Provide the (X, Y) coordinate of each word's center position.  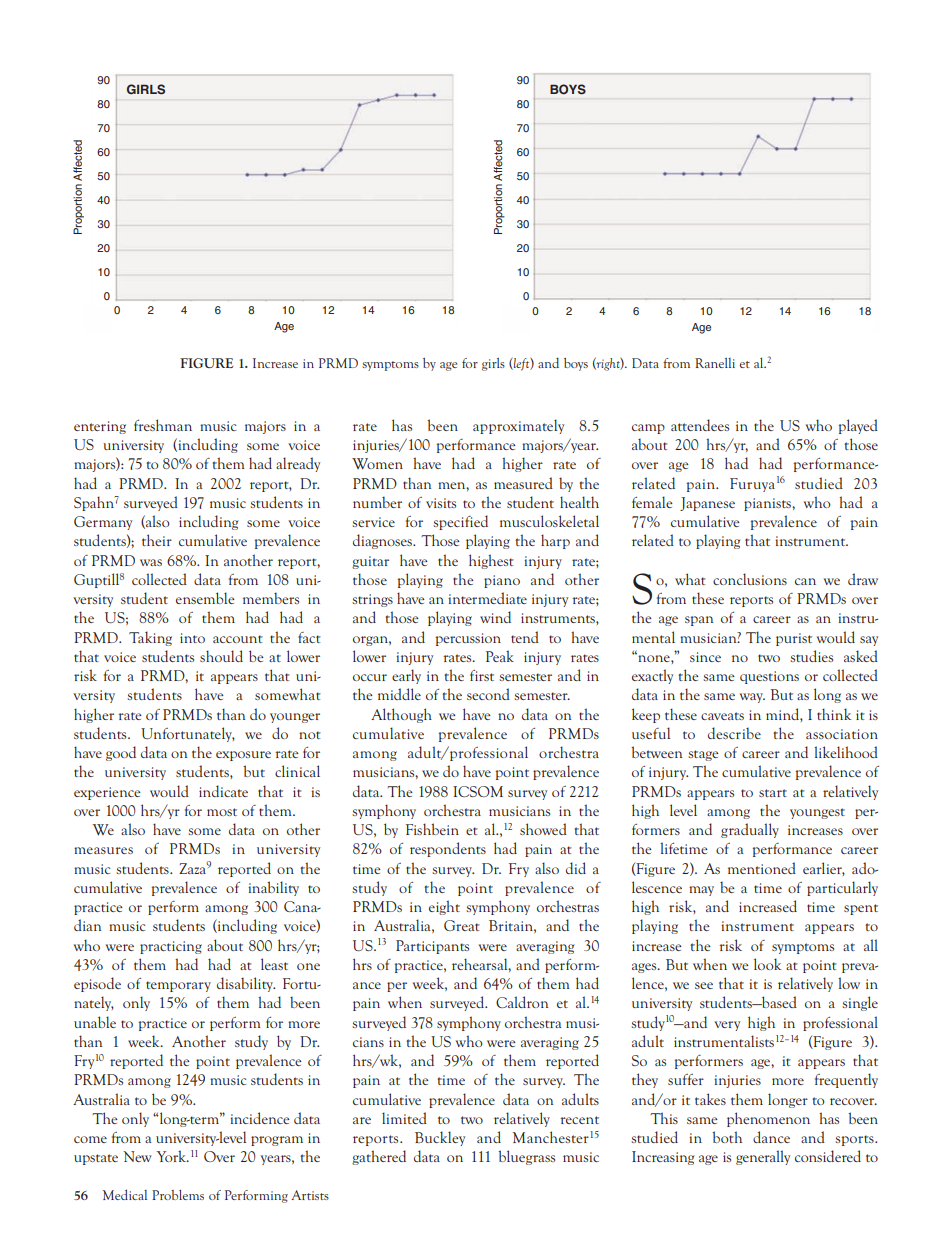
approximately (518, 426)
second (488, 694)
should (221, 656)
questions (769, 677)
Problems (178, 1195)
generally (763, 1157)
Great (462, 925)
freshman (163, 425)
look (767, 964)
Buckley (440, 1138)
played (858, 426)
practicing (171, 947)
